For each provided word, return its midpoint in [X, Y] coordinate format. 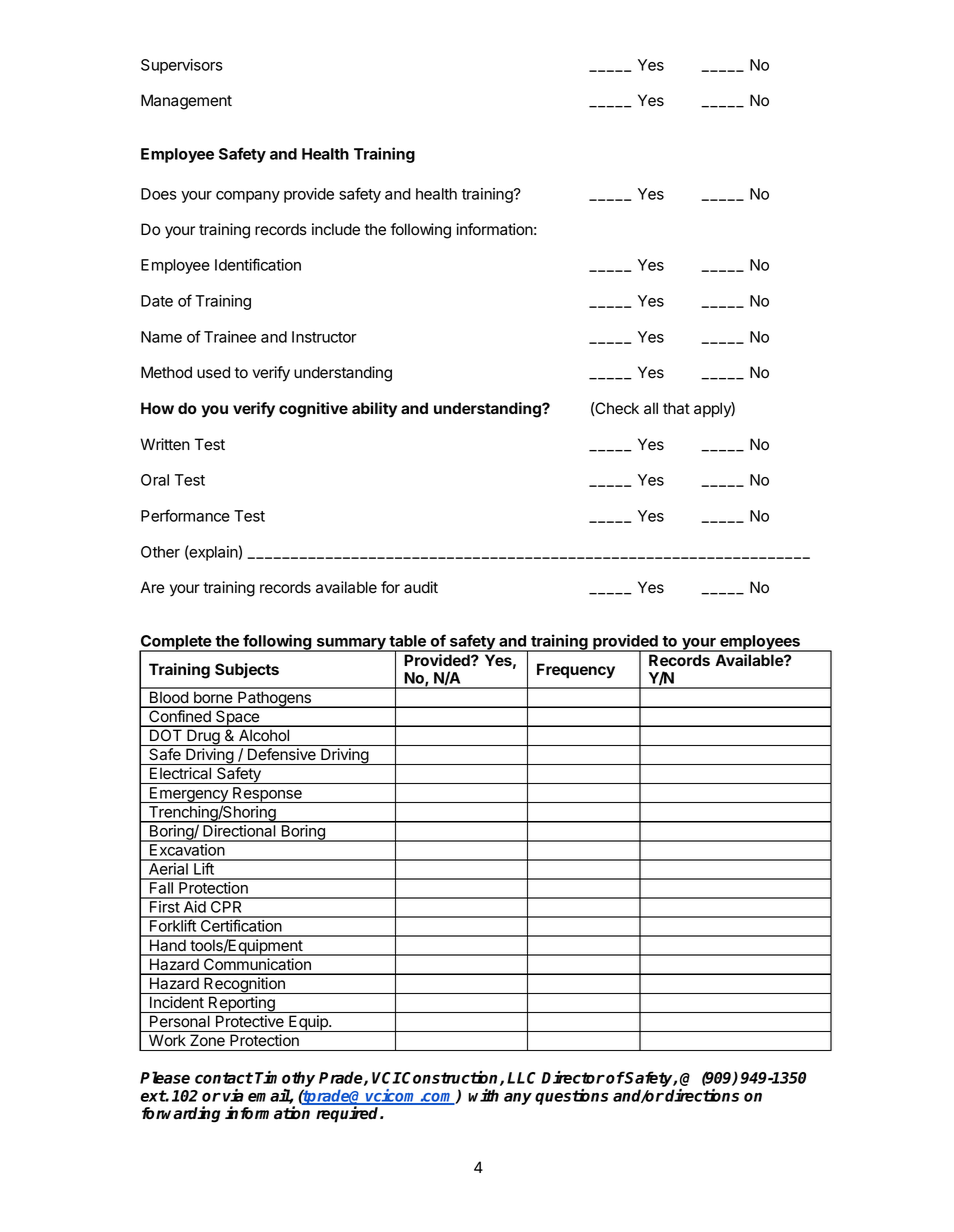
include [336, 229]
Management [186, 102]
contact [224, 1078]
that [676, 408]
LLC [521, 1078]
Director [573, 1077]
